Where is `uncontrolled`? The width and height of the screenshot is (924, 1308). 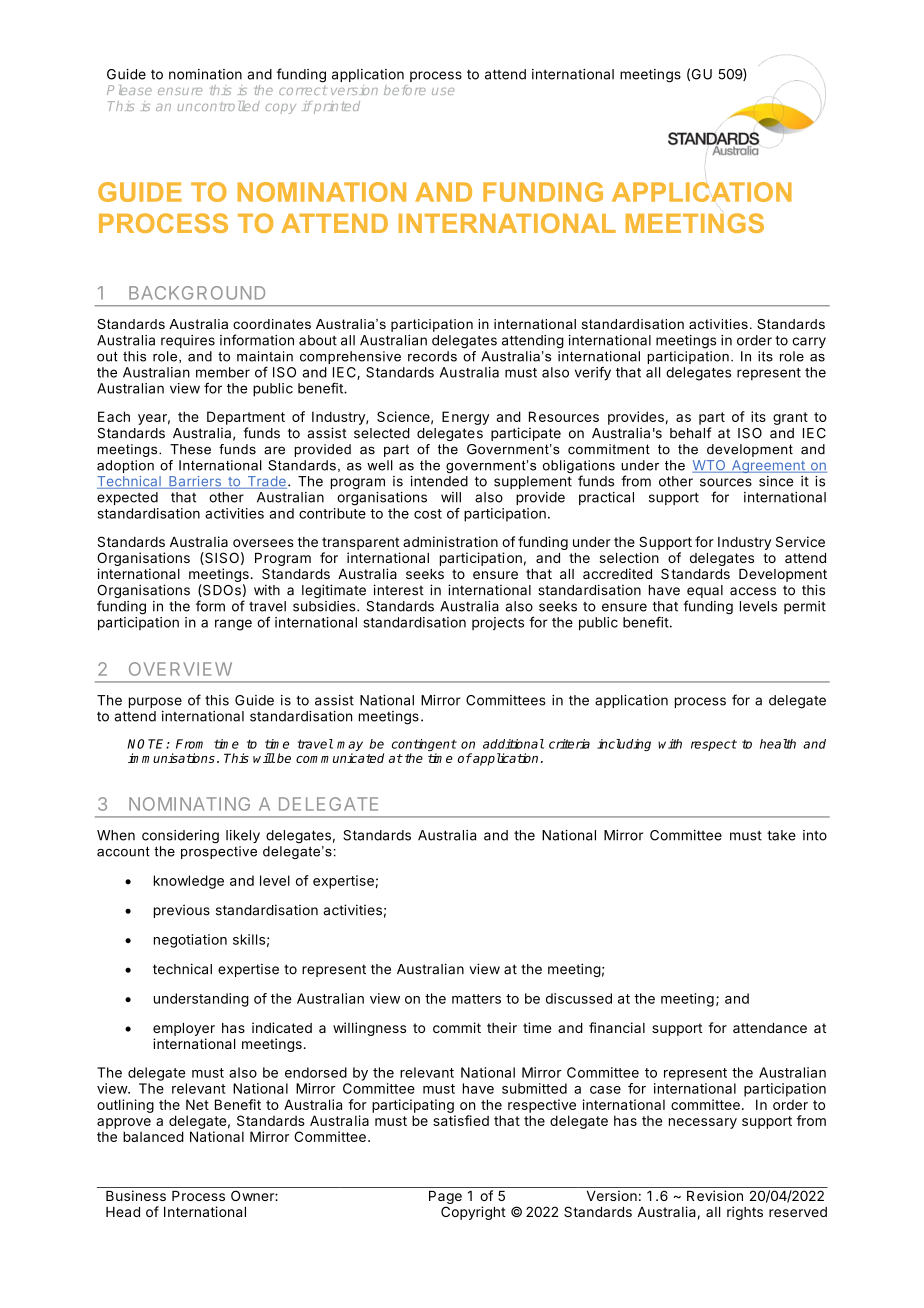 uncontrolled is located at coordinates (219, 106).
